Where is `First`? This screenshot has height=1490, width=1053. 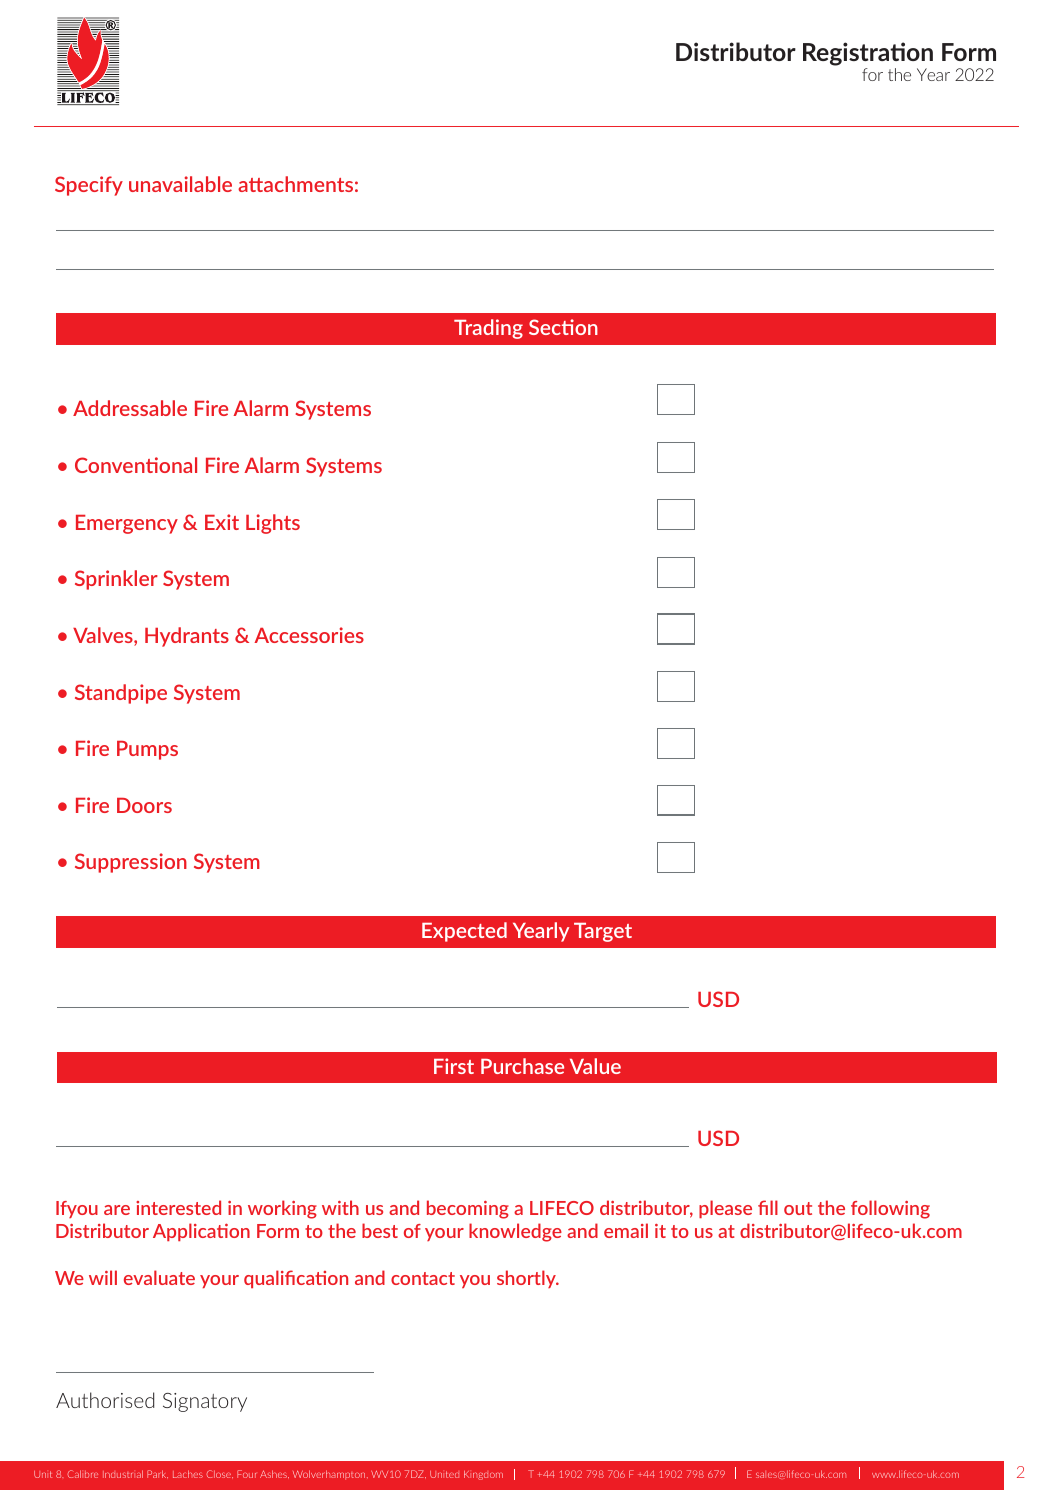
First is located at coordinates (454, 1066).
